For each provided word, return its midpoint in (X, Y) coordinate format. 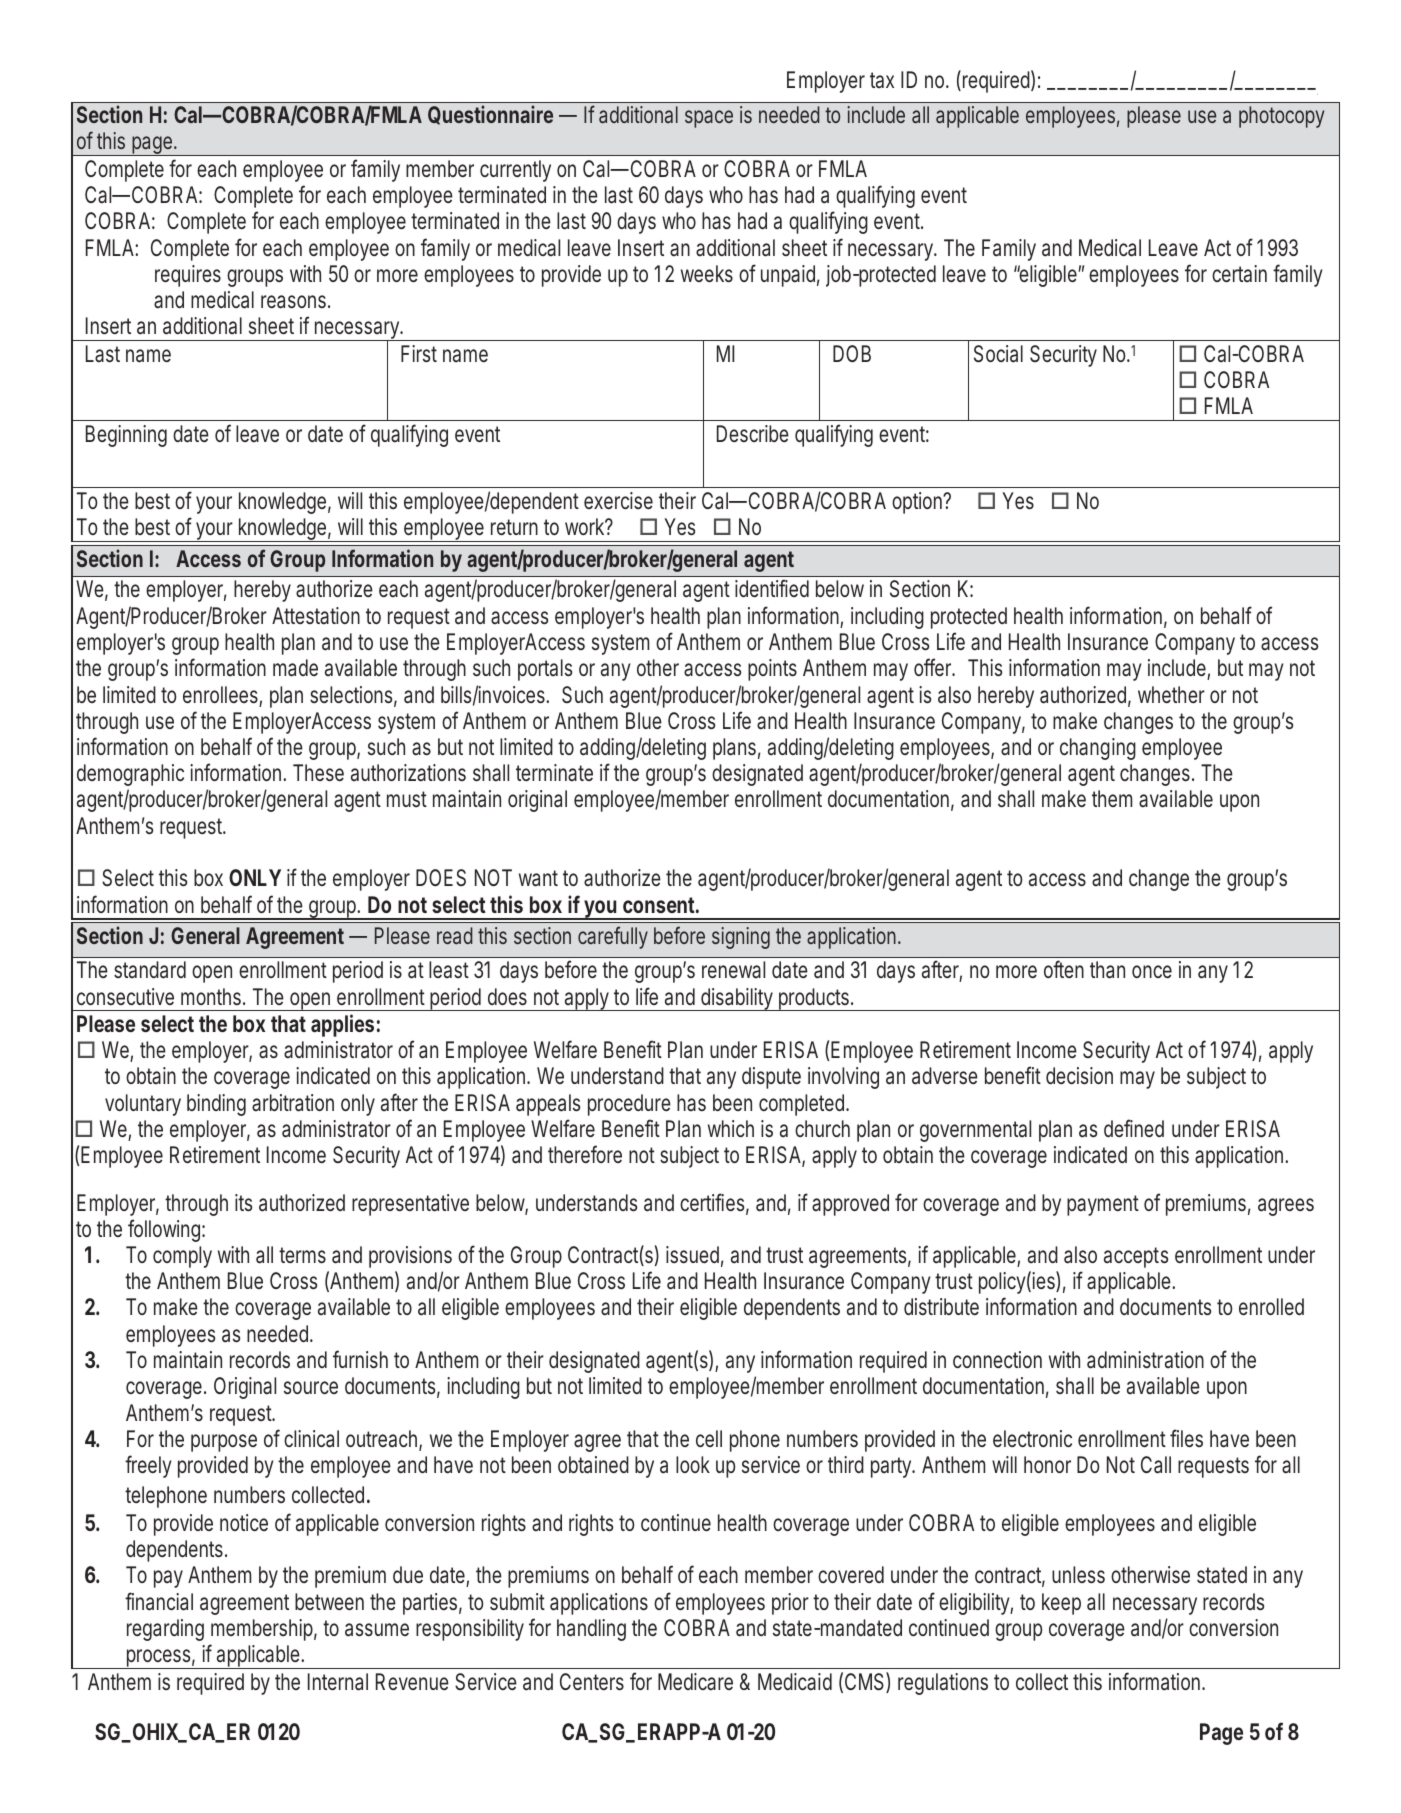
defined (1134, 1128)
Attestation (316, 616)
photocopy (1281, 117)
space (709, 119)
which (731, 1128)
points (772, 670)
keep (1061, 1604)
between (329, 1601)
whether (1171, 694)
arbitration (293, 1103)
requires (188, 276)
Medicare (695, 1682)
